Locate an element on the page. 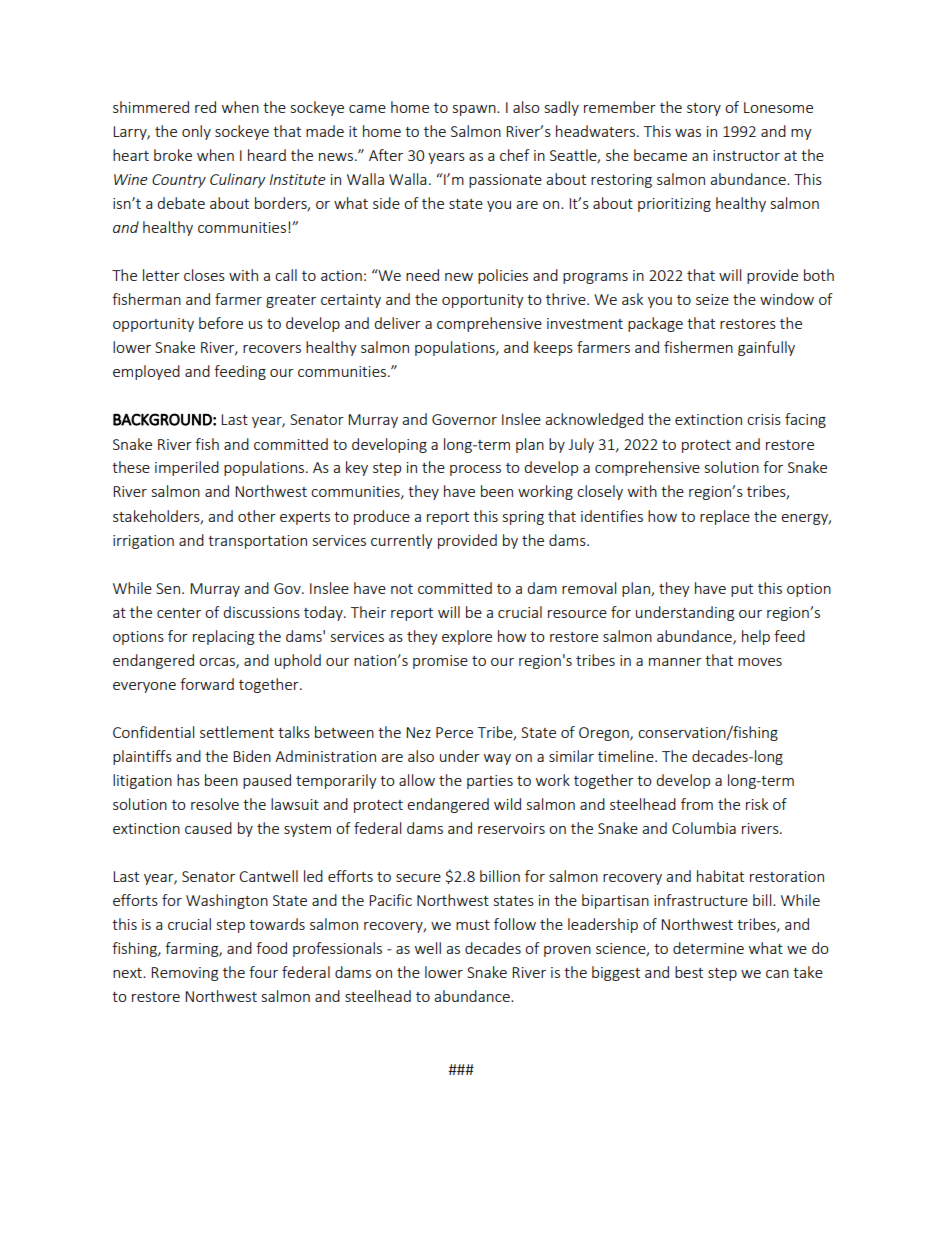  seize is located at coordinates (712, 299).
